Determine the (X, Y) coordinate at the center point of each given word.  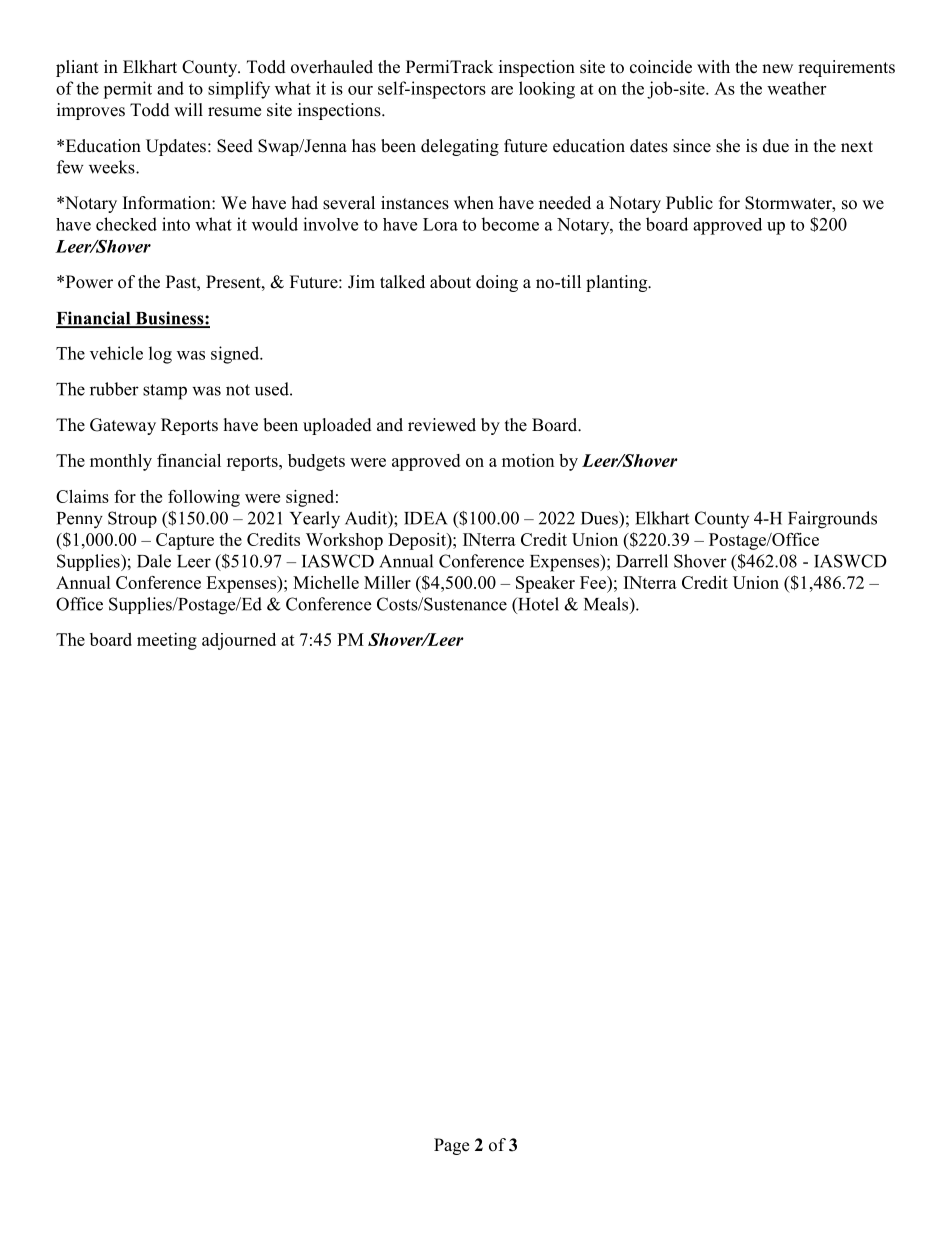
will (188, 109)
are (502, 90)
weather (796, 88)
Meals (607, 604)
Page (451, 1146)
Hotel (537, 604)
